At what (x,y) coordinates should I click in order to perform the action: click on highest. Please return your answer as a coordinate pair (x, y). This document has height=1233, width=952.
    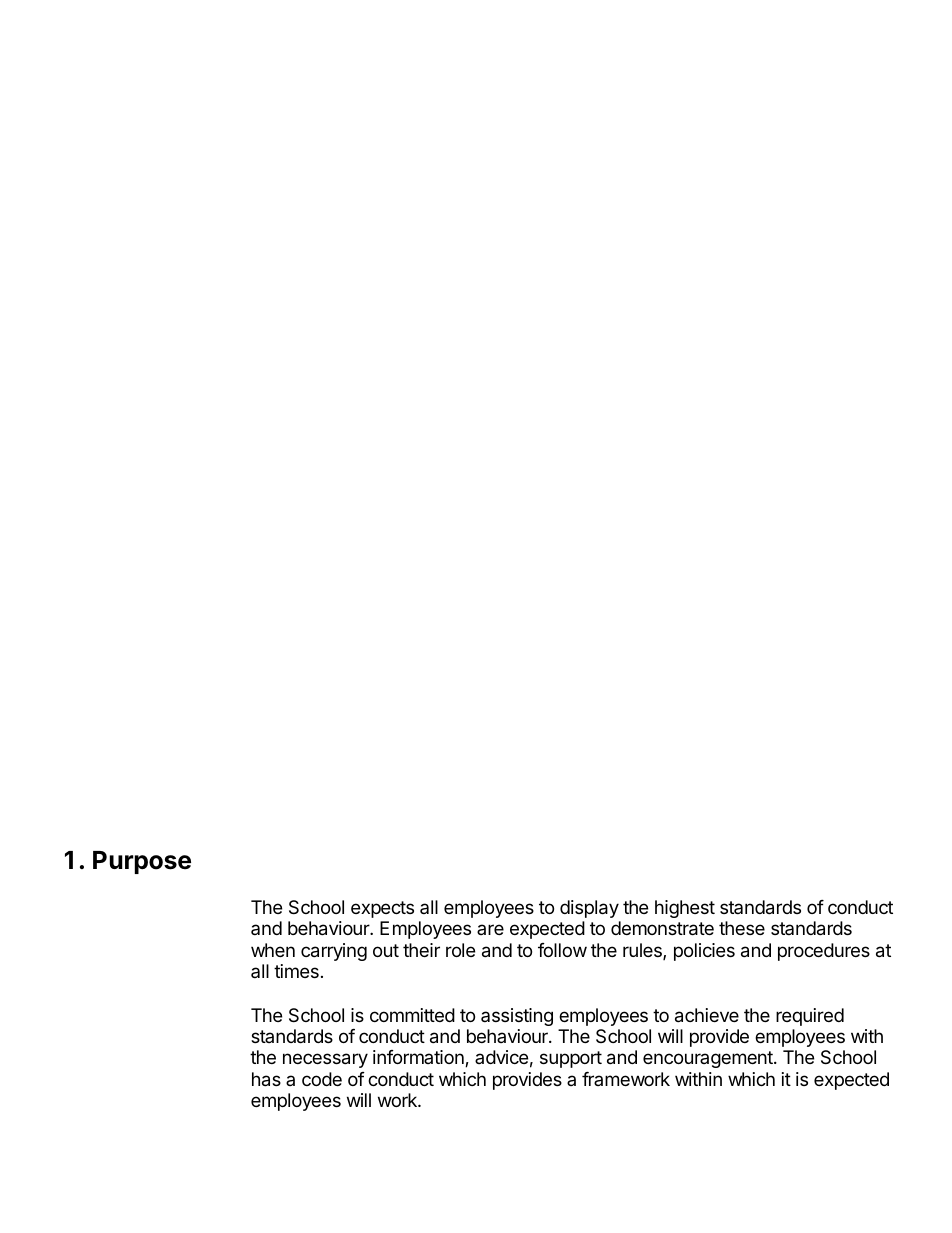
    Looking at the image, I should click on (685, 909).
